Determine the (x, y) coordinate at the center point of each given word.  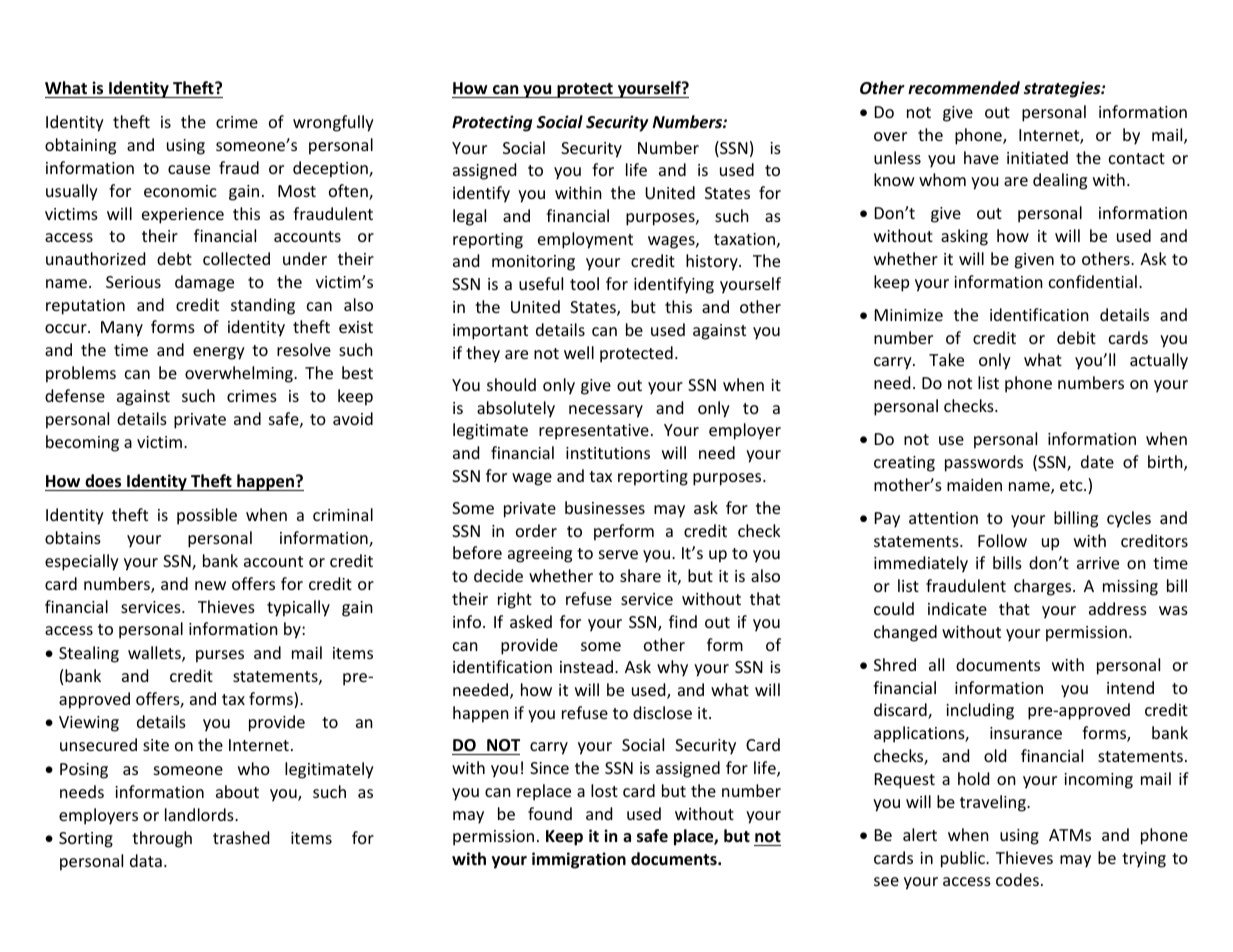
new (210, 585)
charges (1044, 587)
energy (219, 353)
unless (897, 157)
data (146, 860)
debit (1076, 337)
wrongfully (333, 123)
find (683, 621)
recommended (964, 88)
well (579, 352)
